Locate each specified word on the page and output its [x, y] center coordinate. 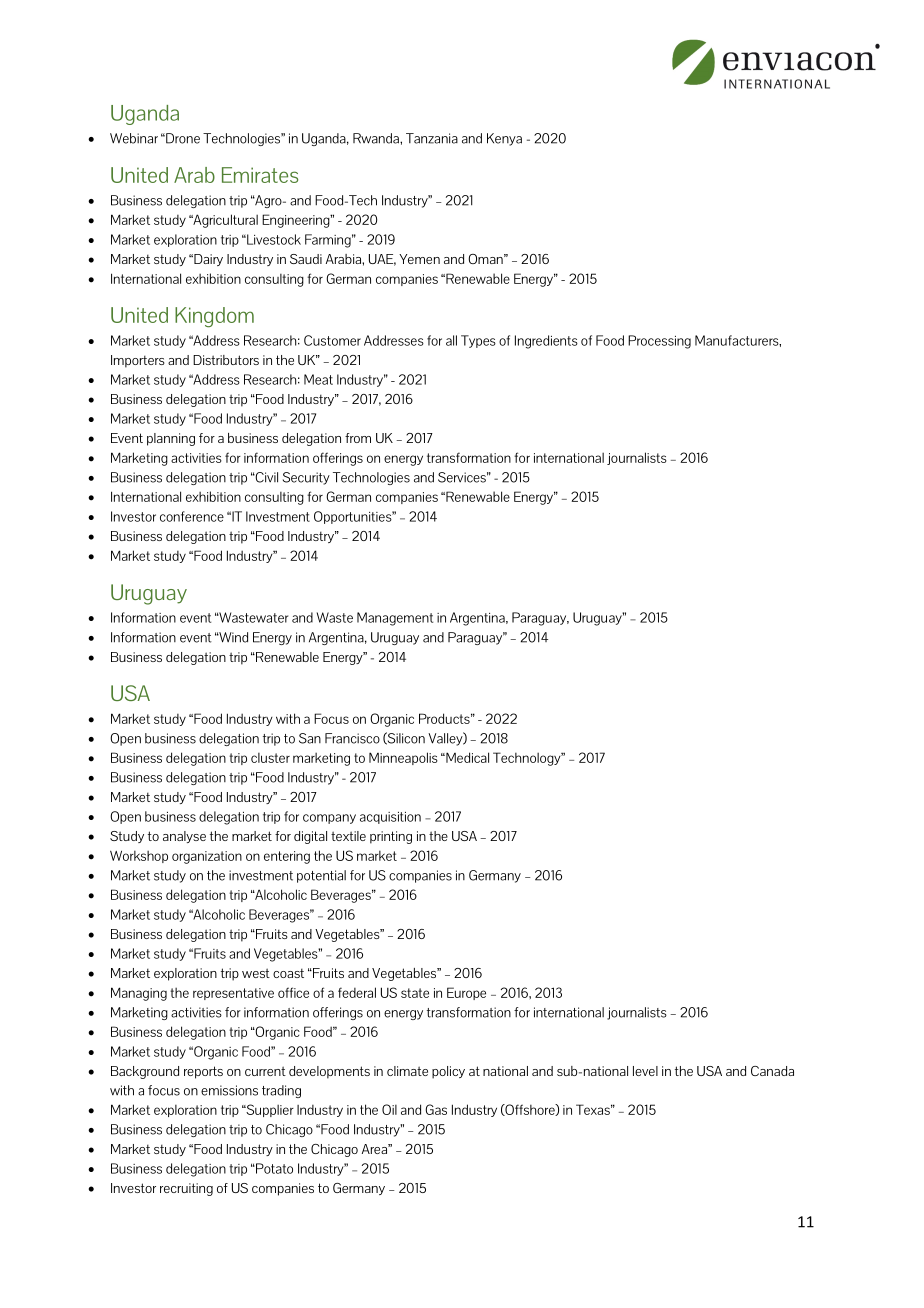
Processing [659, 342]
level [645, 1071]
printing [391, 837]
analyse [184, 837]
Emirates [260, 175]
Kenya [504, 139]
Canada [772, 1071]
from [358, 438]
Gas [436, 1109]
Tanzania [432, 138]
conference [192, 516]
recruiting [186, 1189]
